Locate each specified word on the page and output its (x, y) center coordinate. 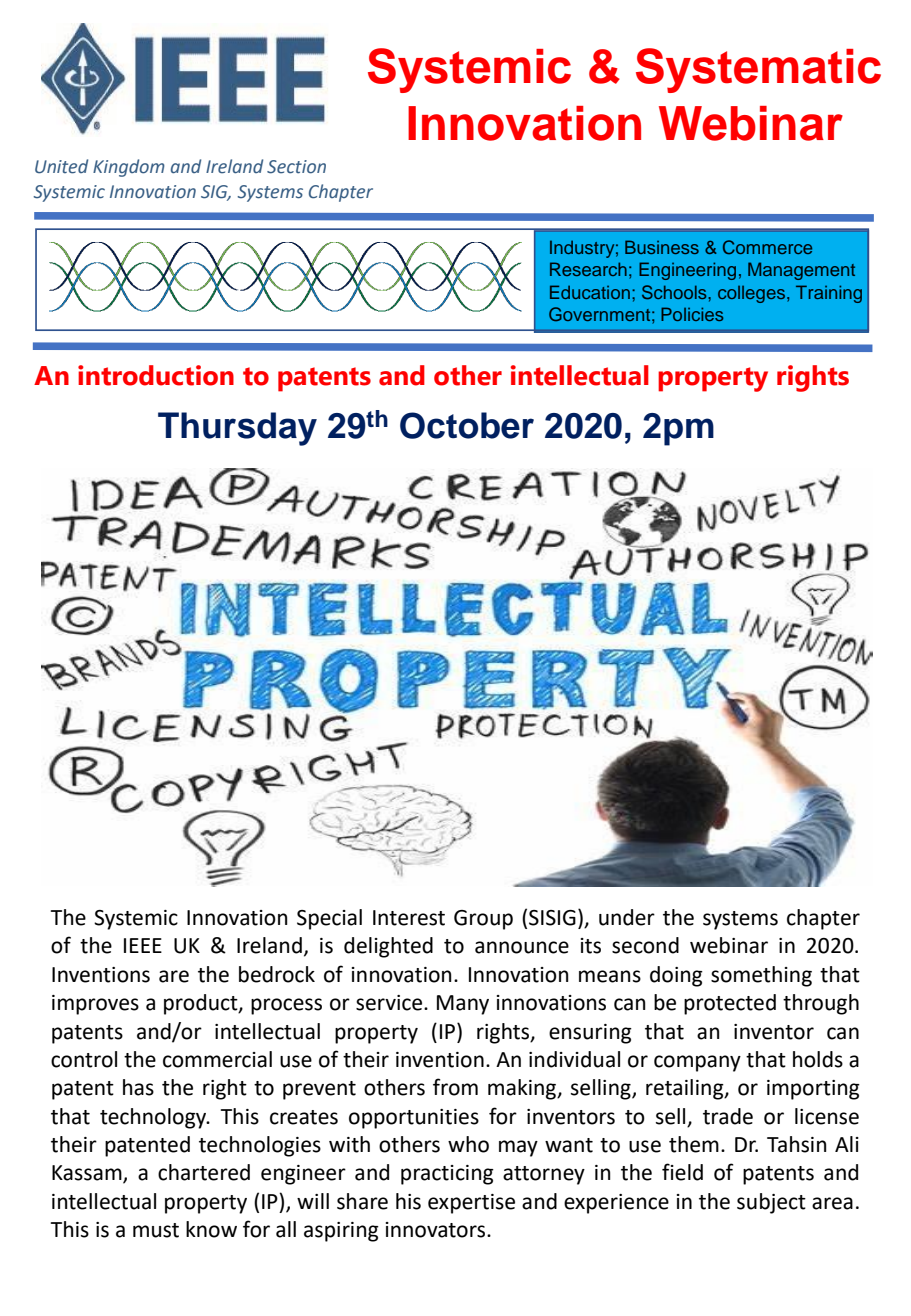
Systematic (758, 70)
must (156, 1230)
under (627, 917)
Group (483, 920)
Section (296, 167)
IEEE (143, 945)
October (467, 425)
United (61, 166)
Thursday (237, 429)
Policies (692, 314)
